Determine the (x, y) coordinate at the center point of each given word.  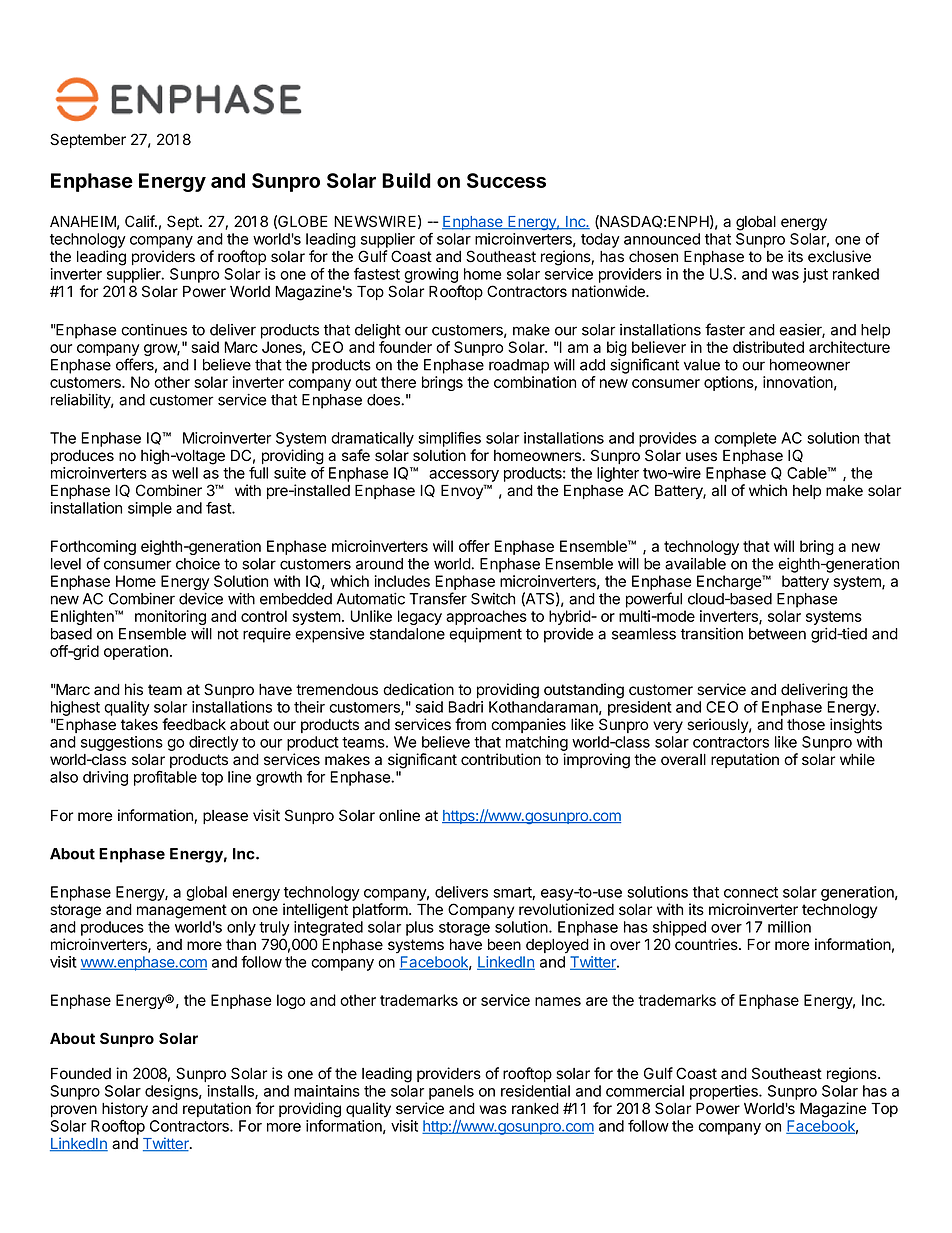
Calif (140, 221)
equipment (485, 635)
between (777, 634)
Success (506, 180)
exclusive (839, 256)
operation (136, 652)
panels (451, 1092)
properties (725, 1092)
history (125, 1110)
